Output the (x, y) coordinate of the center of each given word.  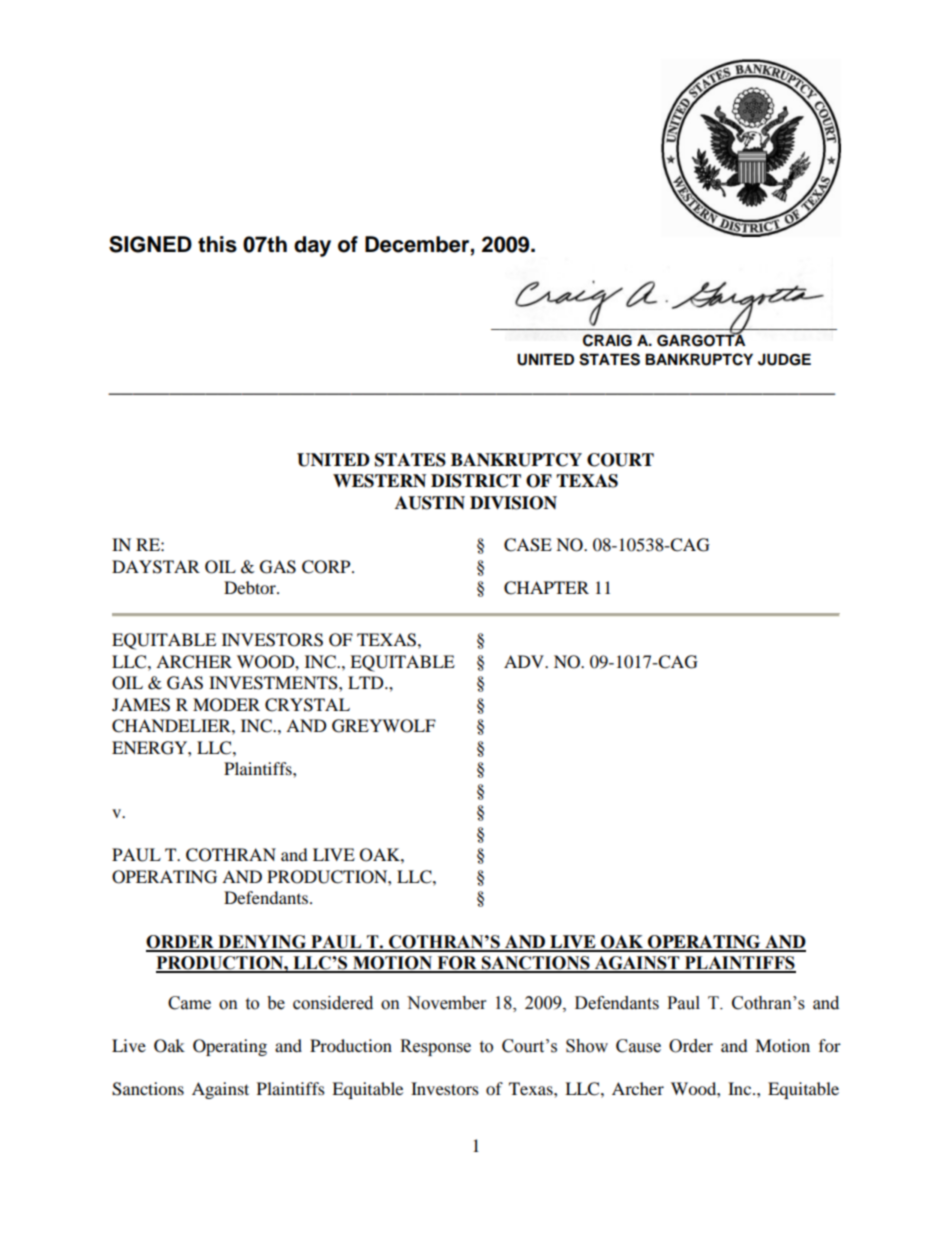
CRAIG (607, 340)
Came (189, 1003)
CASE (528, 545)
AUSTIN (430, 503)
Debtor (251, 587)
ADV (525, 661)
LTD (367, 682)
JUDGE (784, 359)
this (217, 244)
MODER (226, 705)
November (446, 1003)
